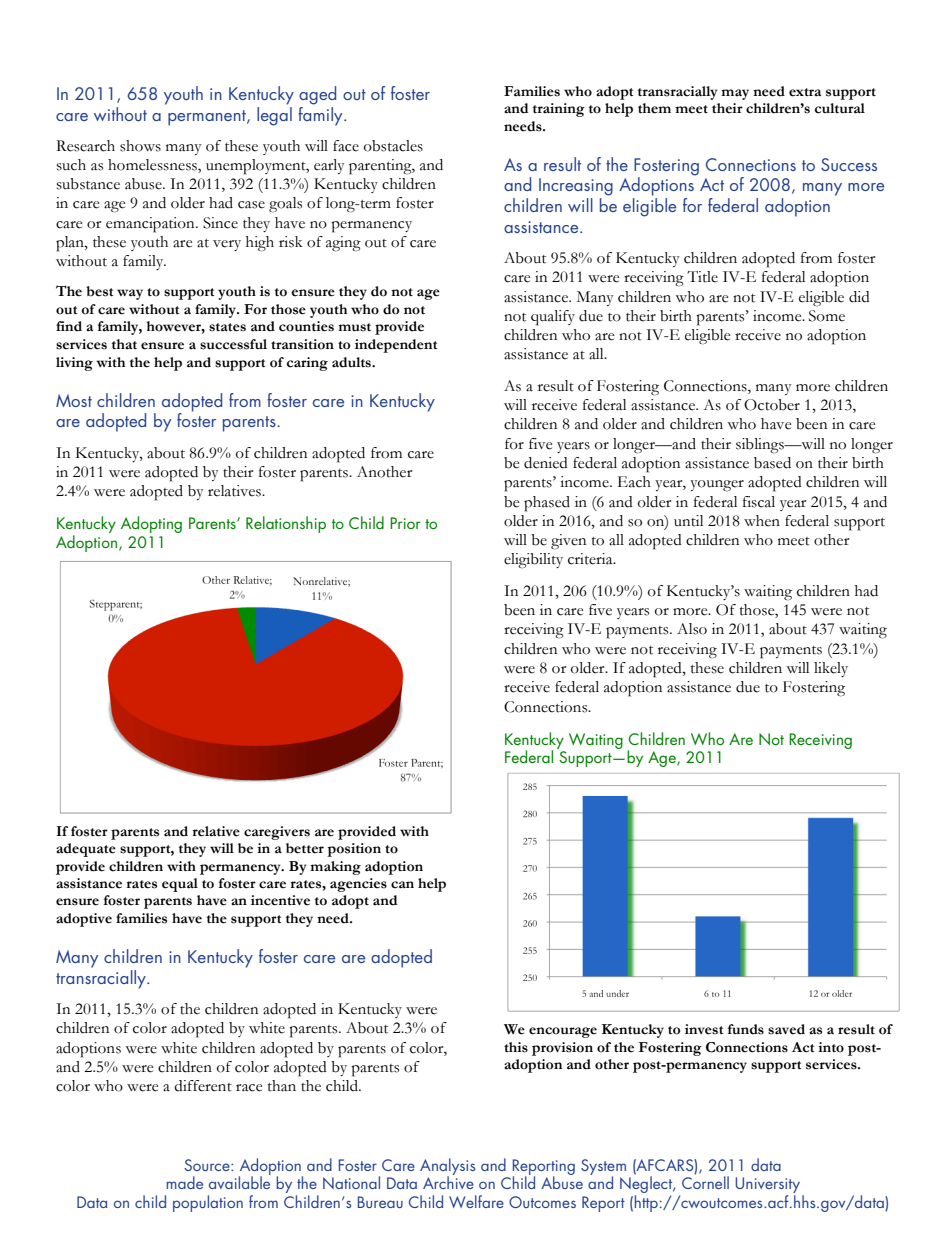 This screenshot has height=1233, width=952. What do you see at coordinates (746, 1029) in the screenshot?
I see `funds` at bounding box center [746, 1029].
